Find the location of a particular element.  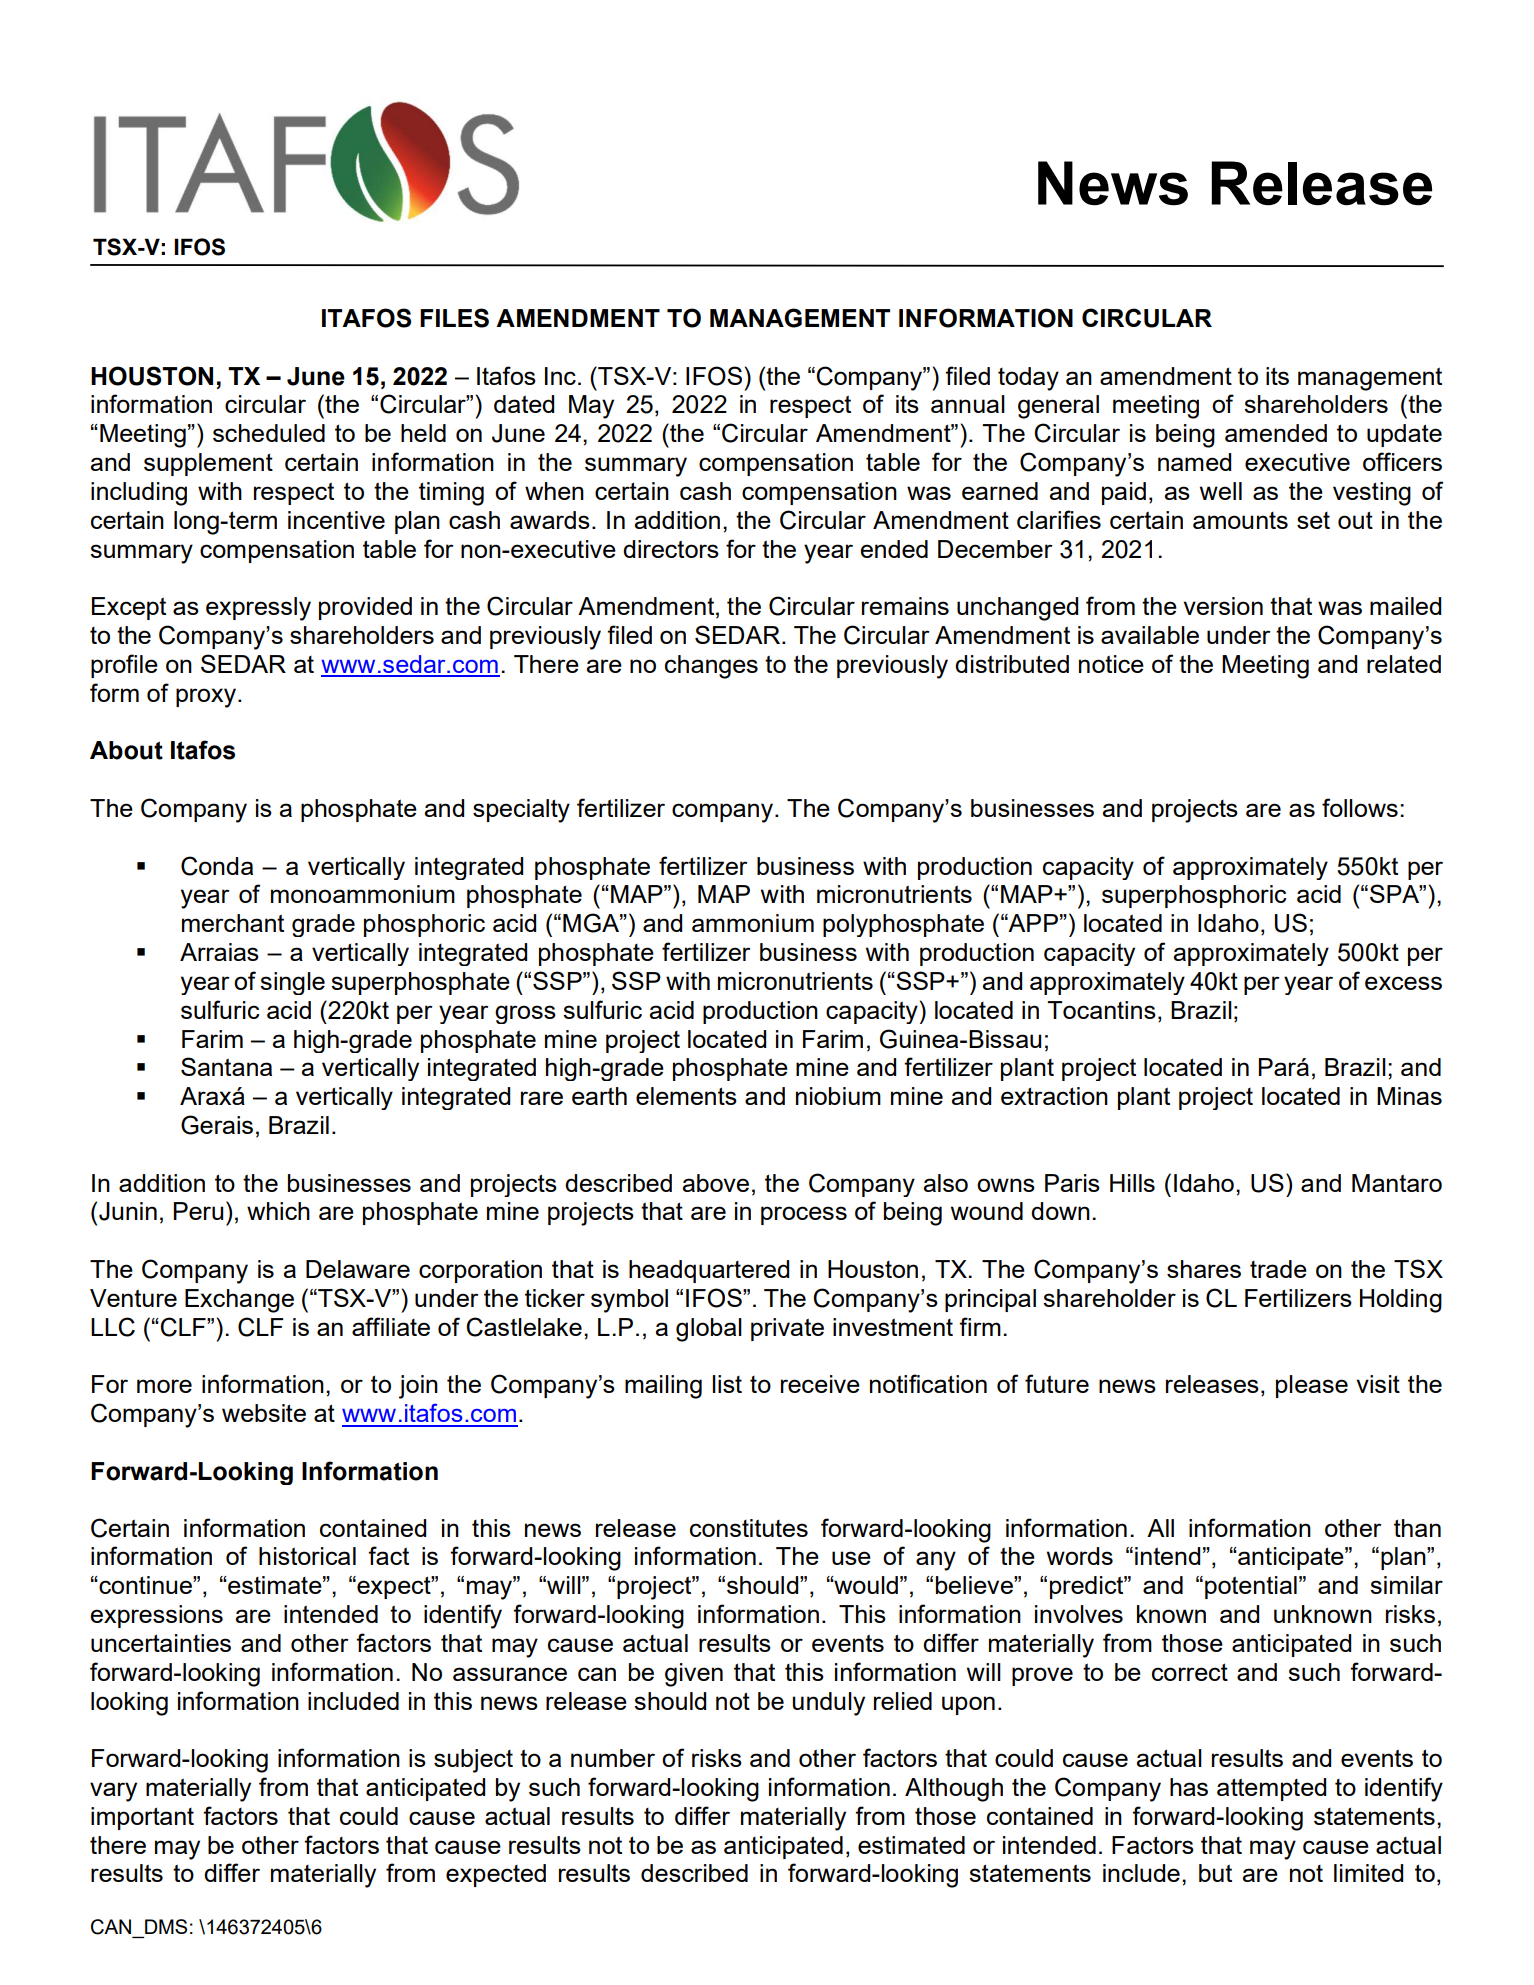

private is located at coordinates (787, 1329).
